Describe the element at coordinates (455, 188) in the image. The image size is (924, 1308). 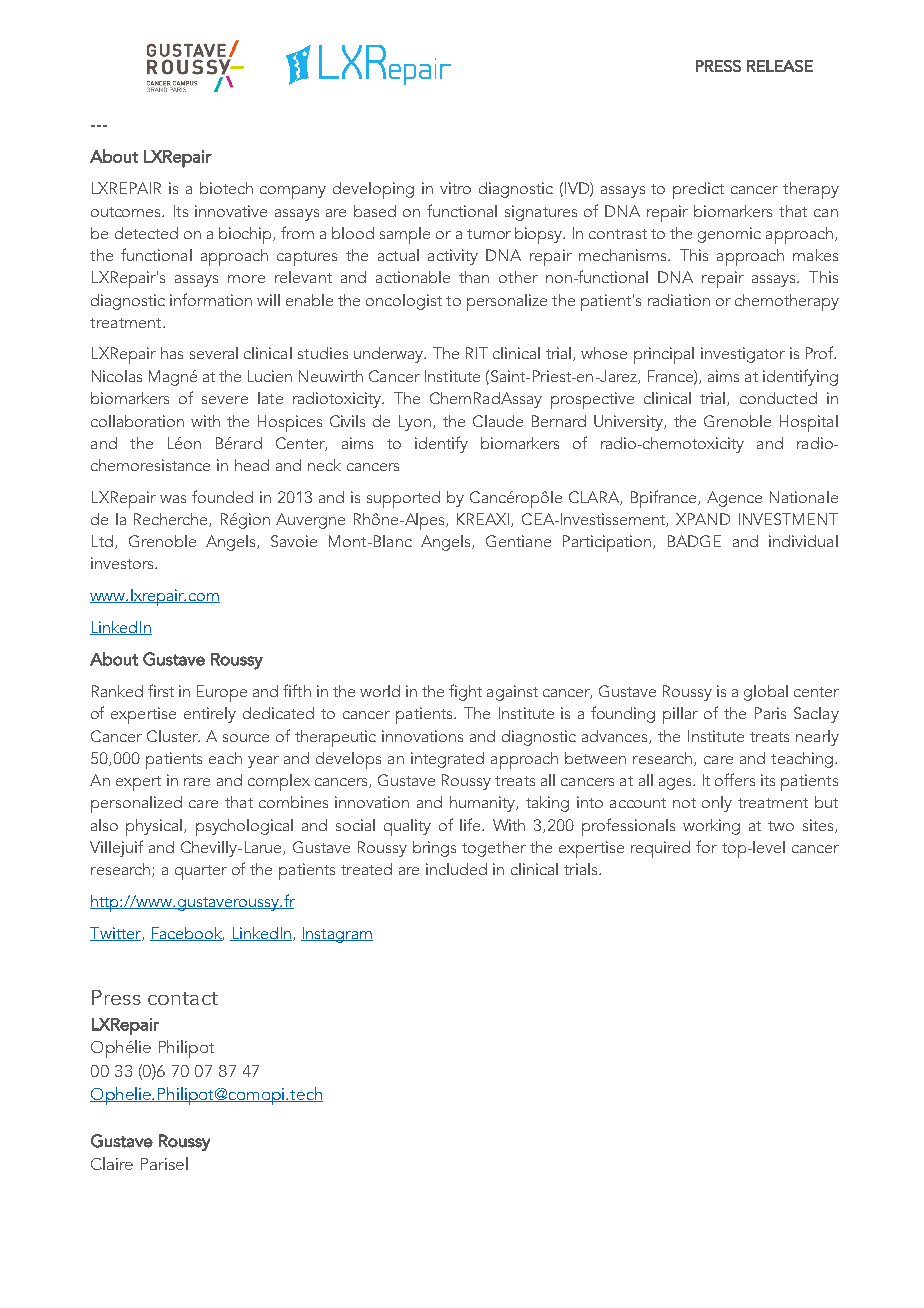
I see `vitro` at that location.
